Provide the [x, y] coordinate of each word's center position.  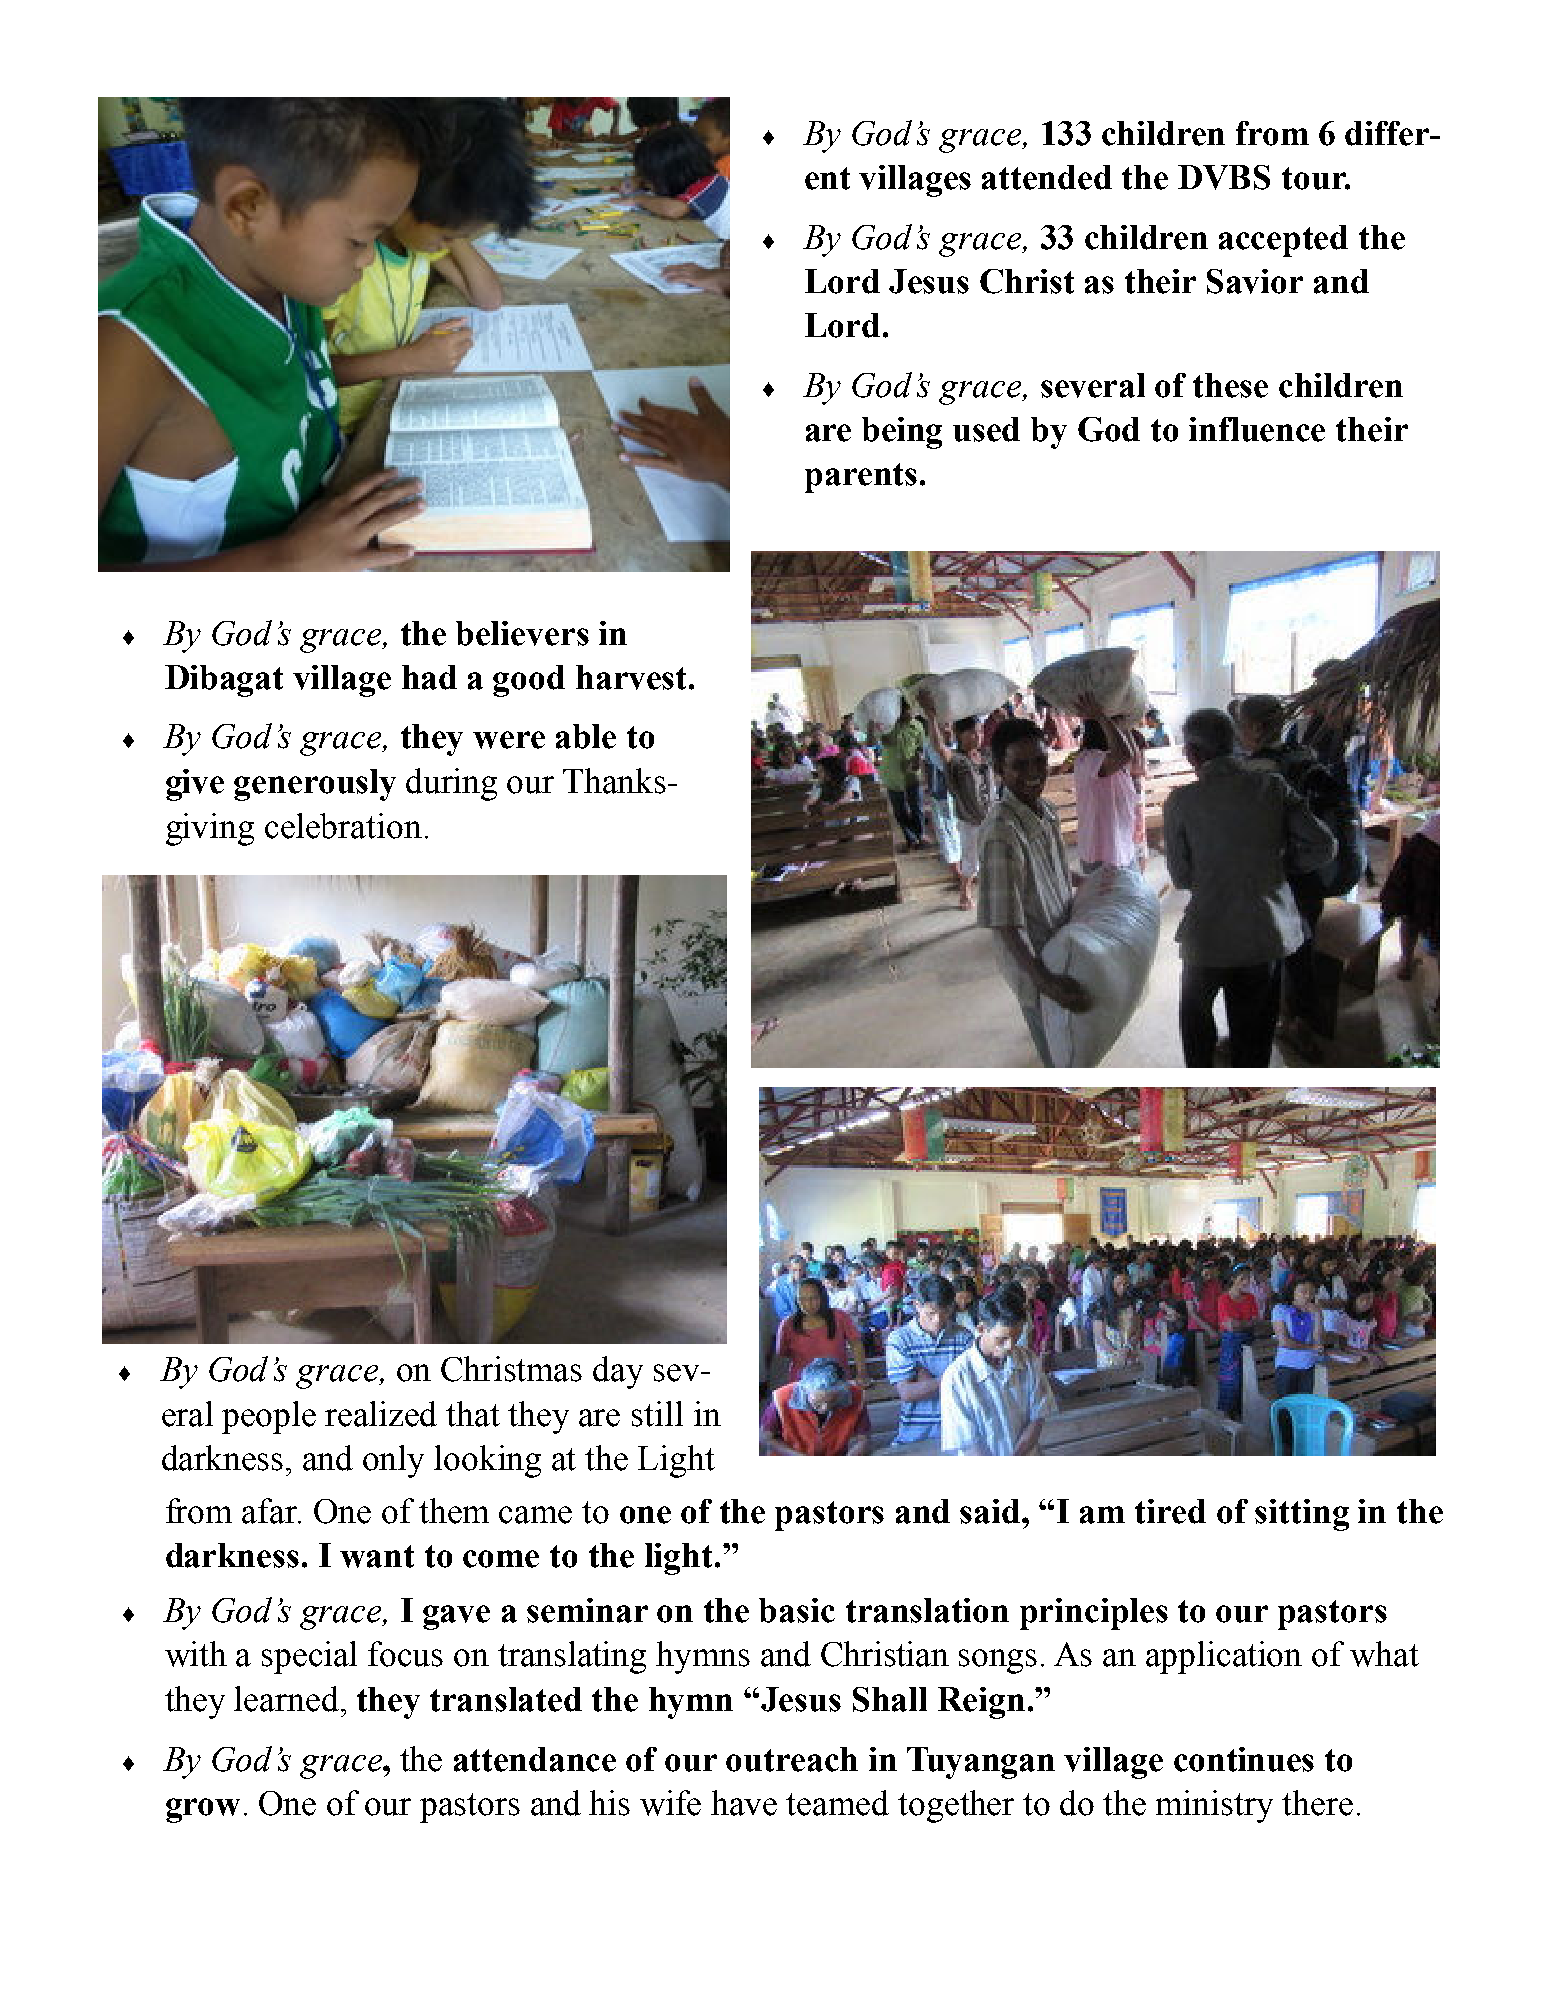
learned [286, 1699]
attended [1047, 177]
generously [315, 785]
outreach [792, 1759]
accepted [1283, 241]
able [586, 736]
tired [1170, 1511]
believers [522, 633]
